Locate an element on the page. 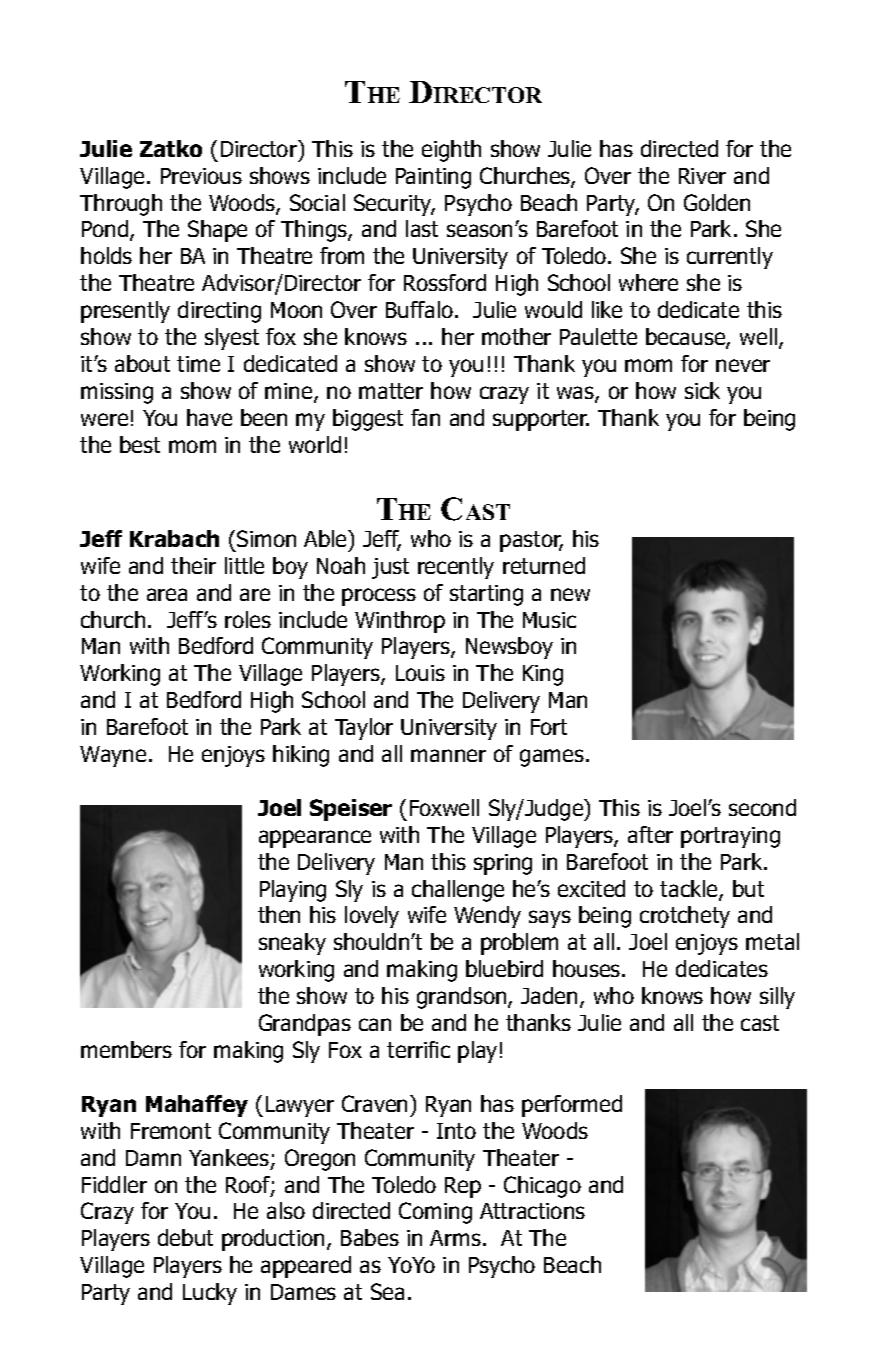 The height and width of the page is (1372, 887). returned is located at coordinates (544, 565).
